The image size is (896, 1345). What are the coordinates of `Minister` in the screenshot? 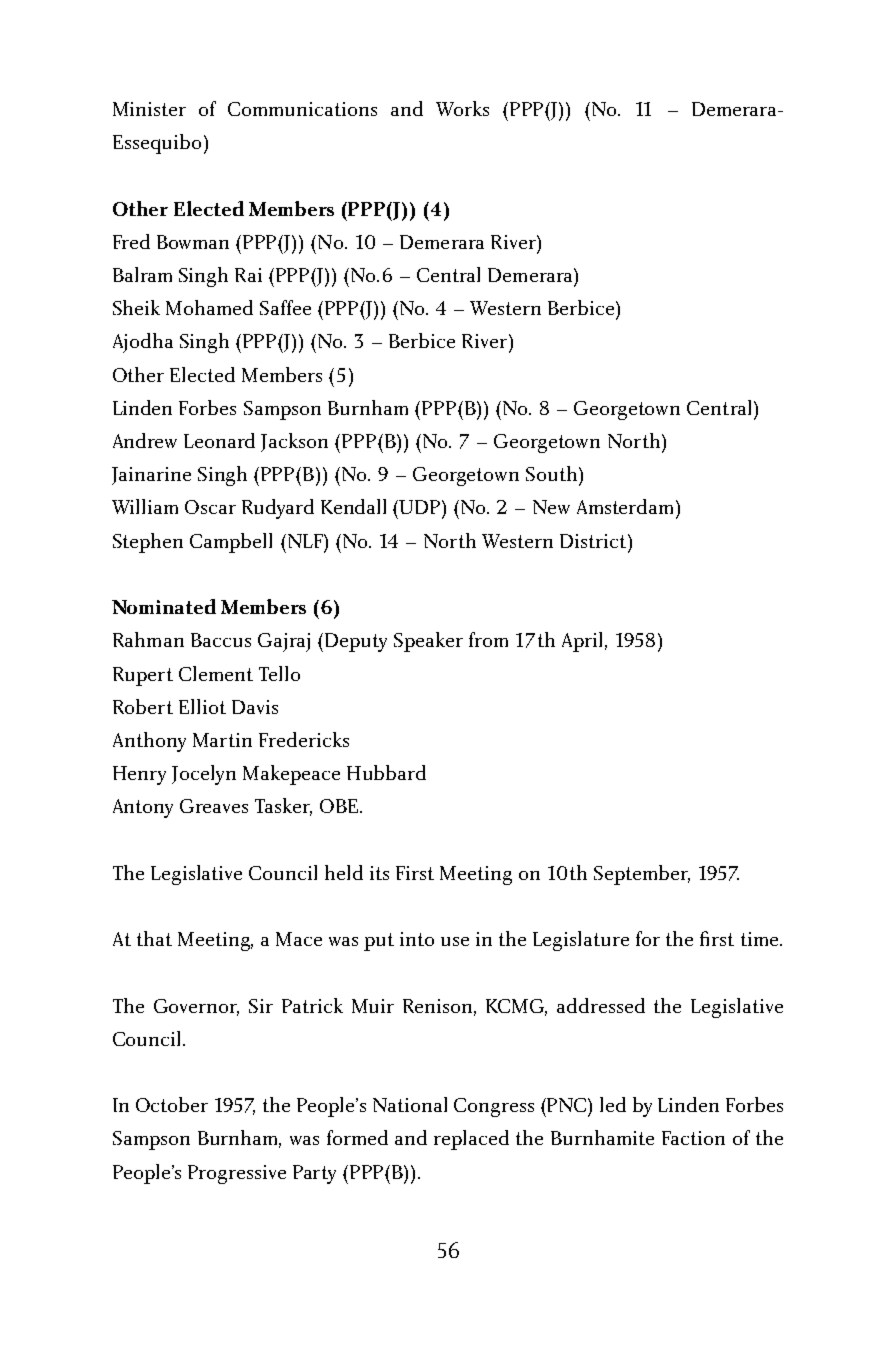 It's located at (149, 109).
